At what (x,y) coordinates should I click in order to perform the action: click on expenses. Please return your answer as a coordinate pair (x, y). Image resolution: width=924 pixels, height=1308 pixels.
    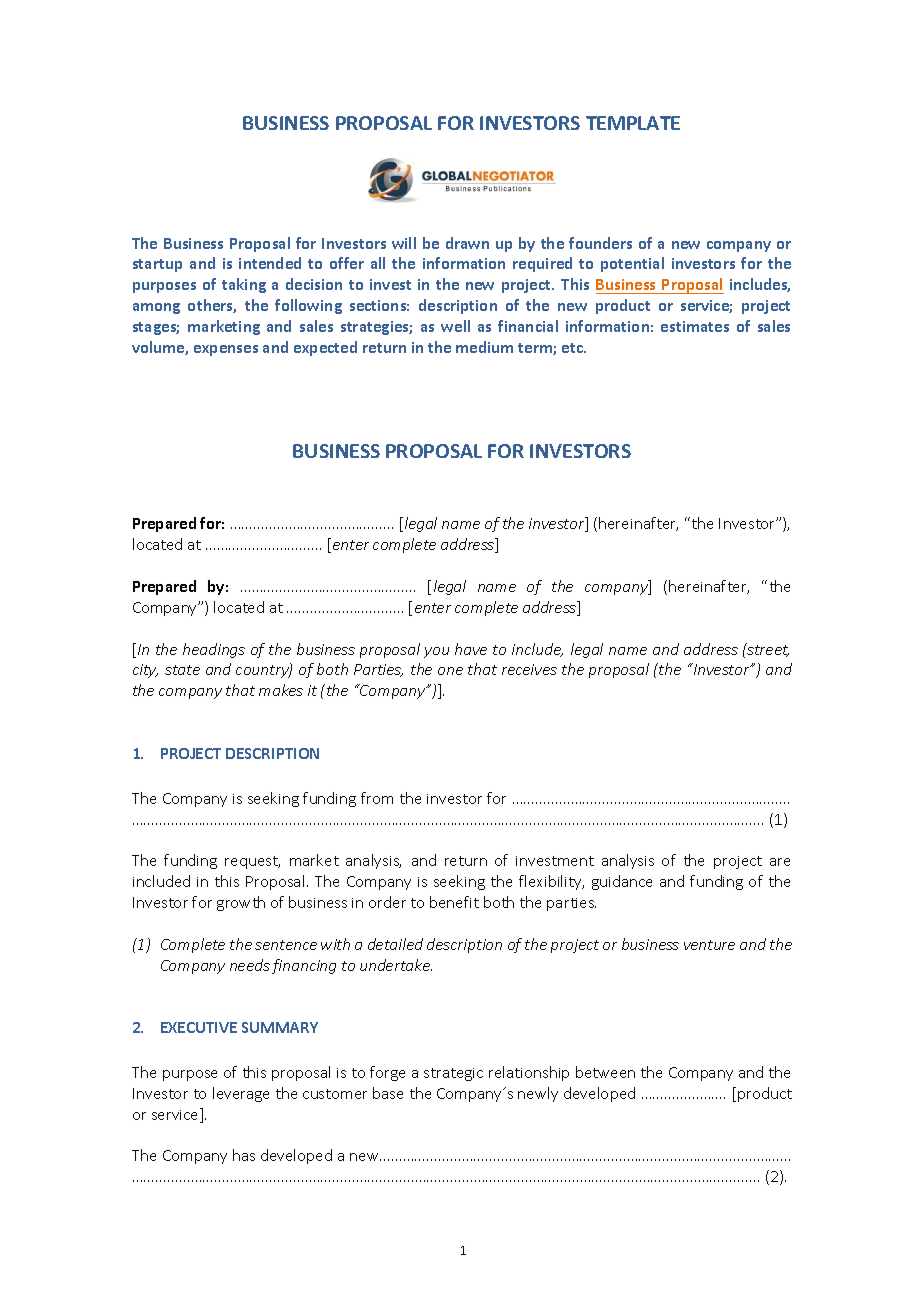
    Looking at the image, I should click on (226, 350).
